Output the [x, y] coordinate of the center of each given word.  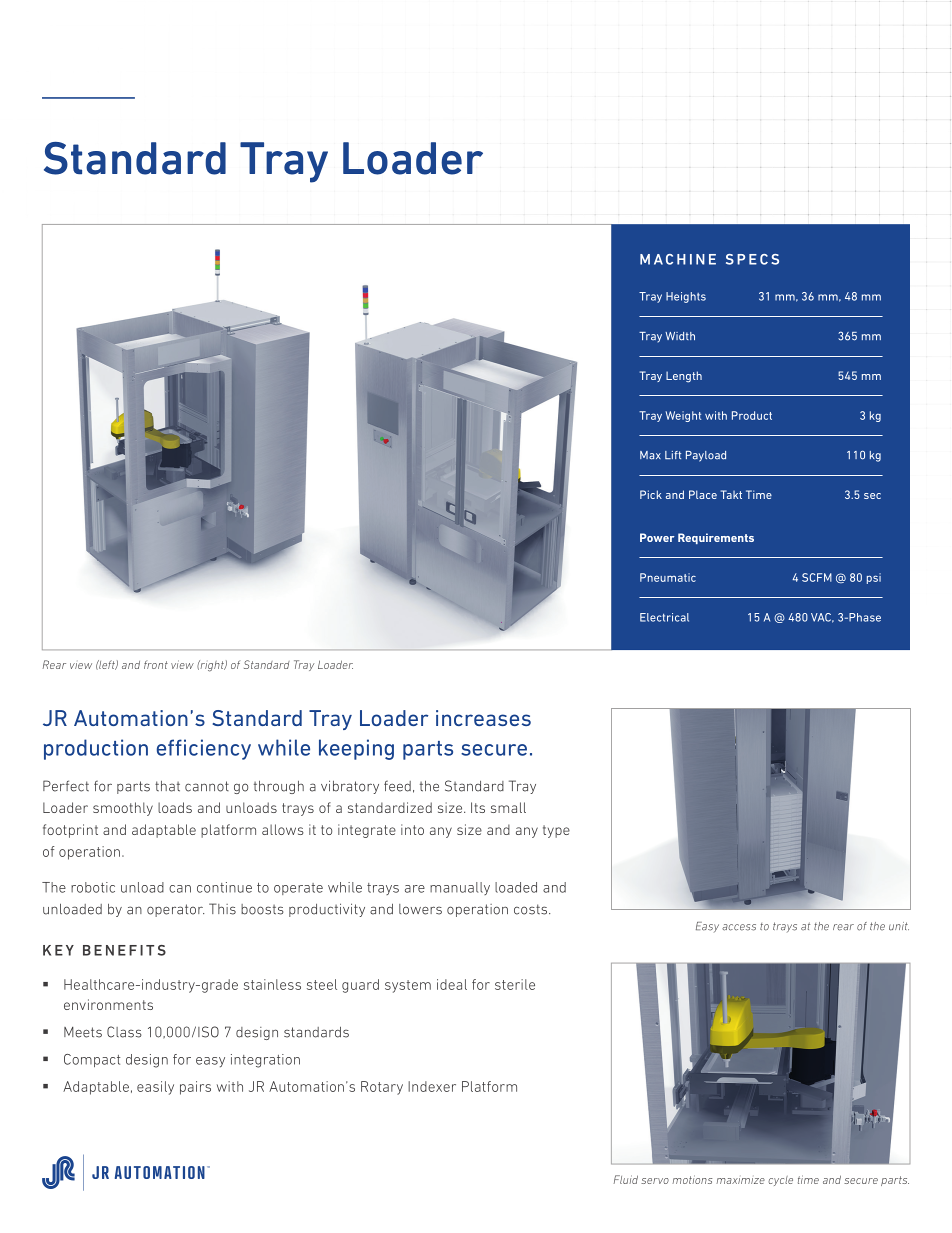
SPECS [752, 259]
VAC [822, 618]
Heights [686, 297]
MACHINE [678, 259]
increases [483, 718]
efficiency [204, 749]
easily [155, 1088]
